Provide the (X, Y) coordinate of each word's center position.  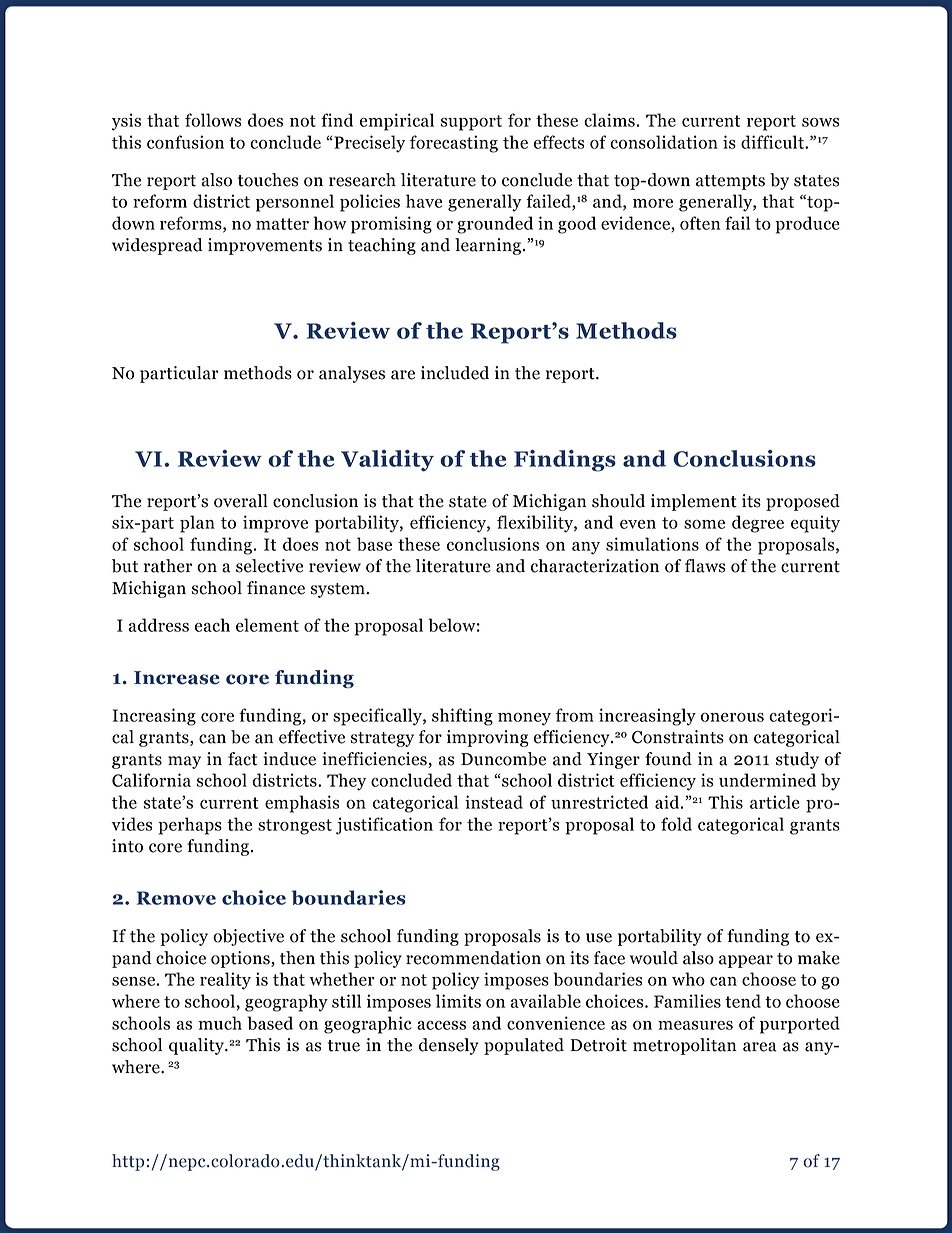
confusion (185, 142)
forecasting (454, 144)
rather (168, 566)
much (220, 1023)
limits (458, 1001)
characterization (595, 566)
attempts (730, 182)
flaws (705, 566)
